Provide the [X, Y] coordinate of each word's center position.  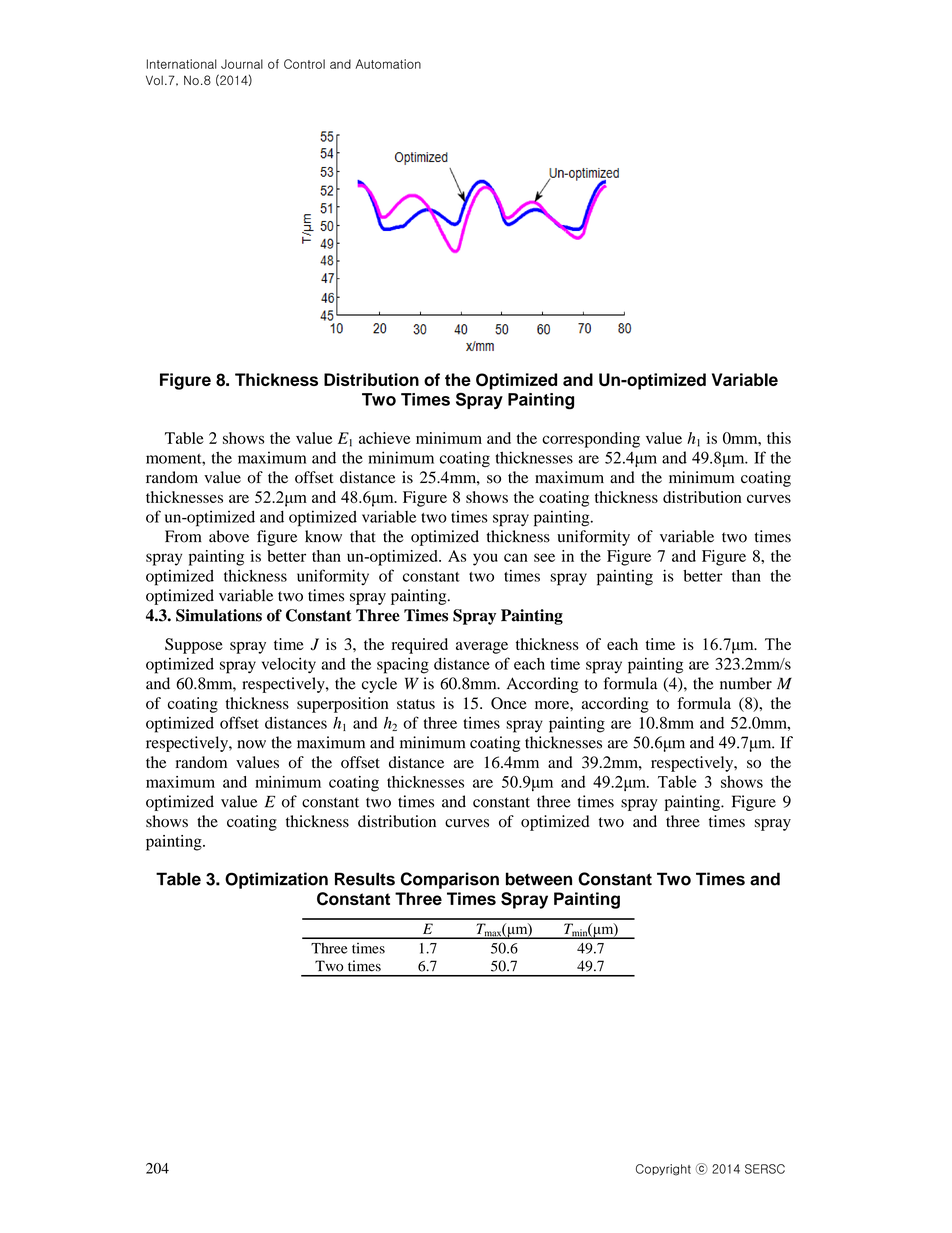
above [229, 536]
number [746, 683]
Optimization [276, 880]
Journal [242, 64]
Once [509, 703]
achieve [384, 438]
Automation [388, 64]
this [779, 438]
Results [365, 879]
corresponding [591, 440]
